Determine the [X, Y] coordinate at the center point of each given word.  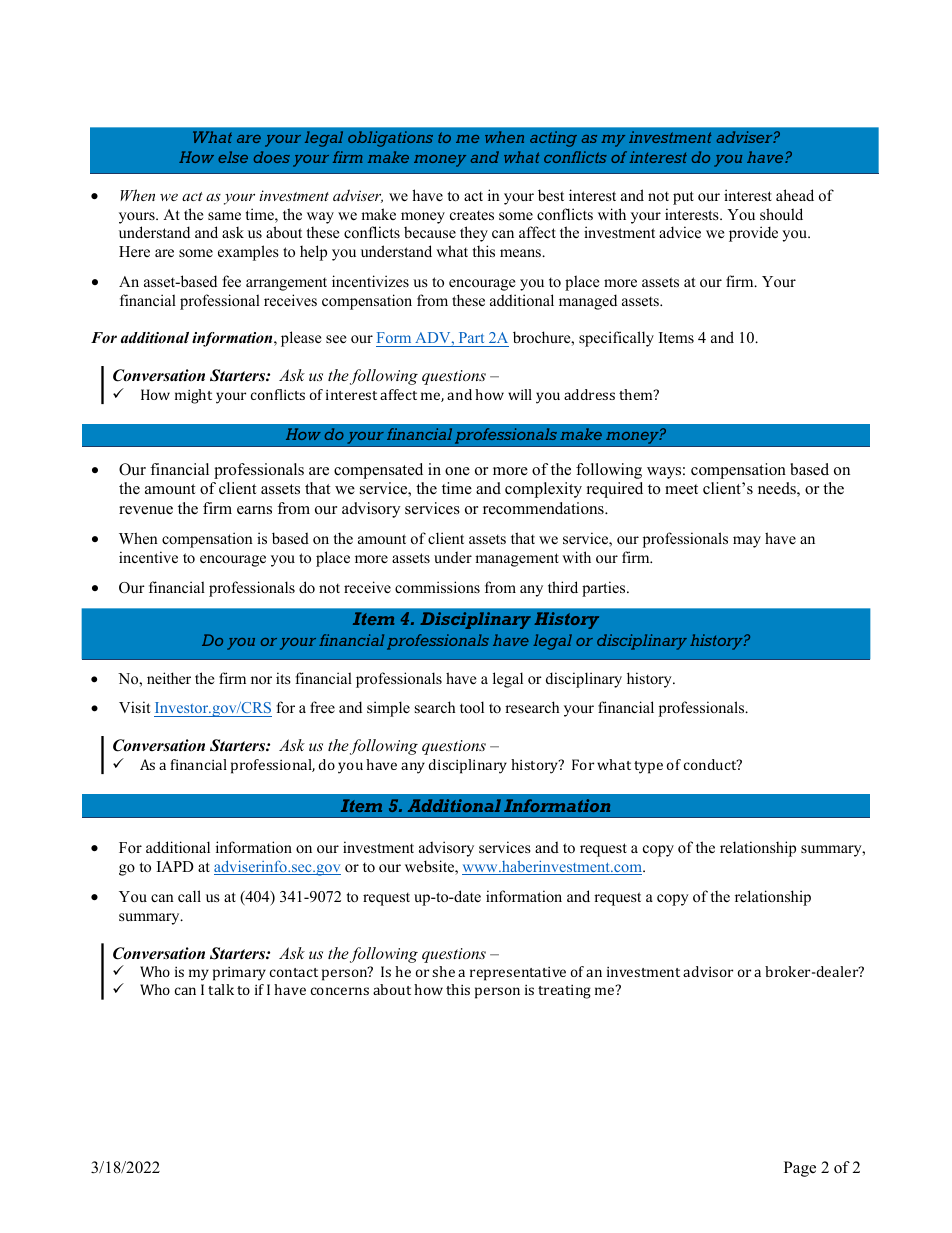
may [747, 542]
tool [472, 707]
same [224, 216]
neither [169, 678]
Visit [134, 707]
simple [388, 709]
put [683, 198]
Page [800, 1169]
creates [472, 215]
